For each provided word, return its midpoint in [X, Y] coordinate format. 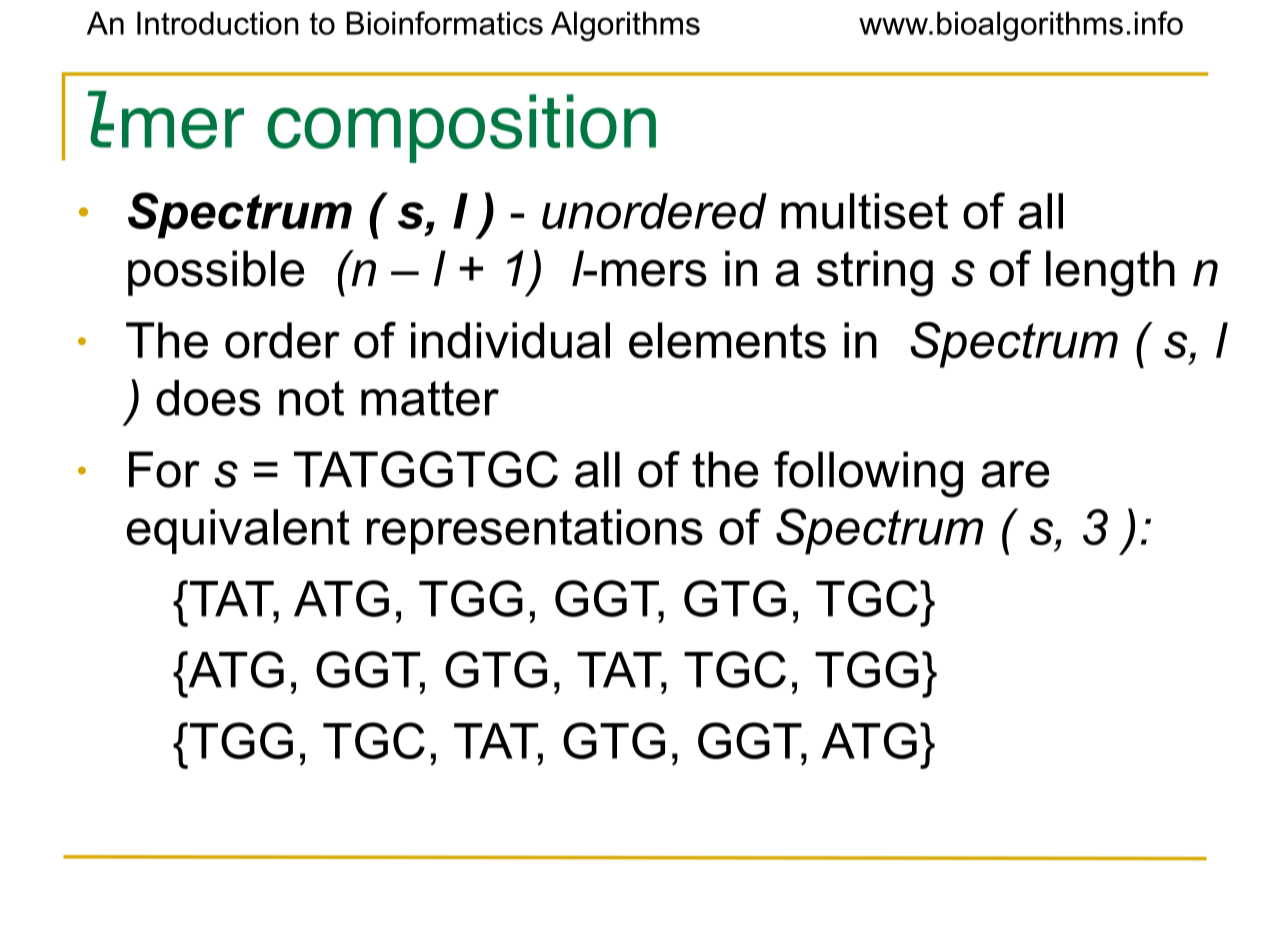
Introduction [218, 23]
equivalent [238, 531]
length [1110, 273]
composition [461, 128]
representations [535, 531]
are [1015, 474]
